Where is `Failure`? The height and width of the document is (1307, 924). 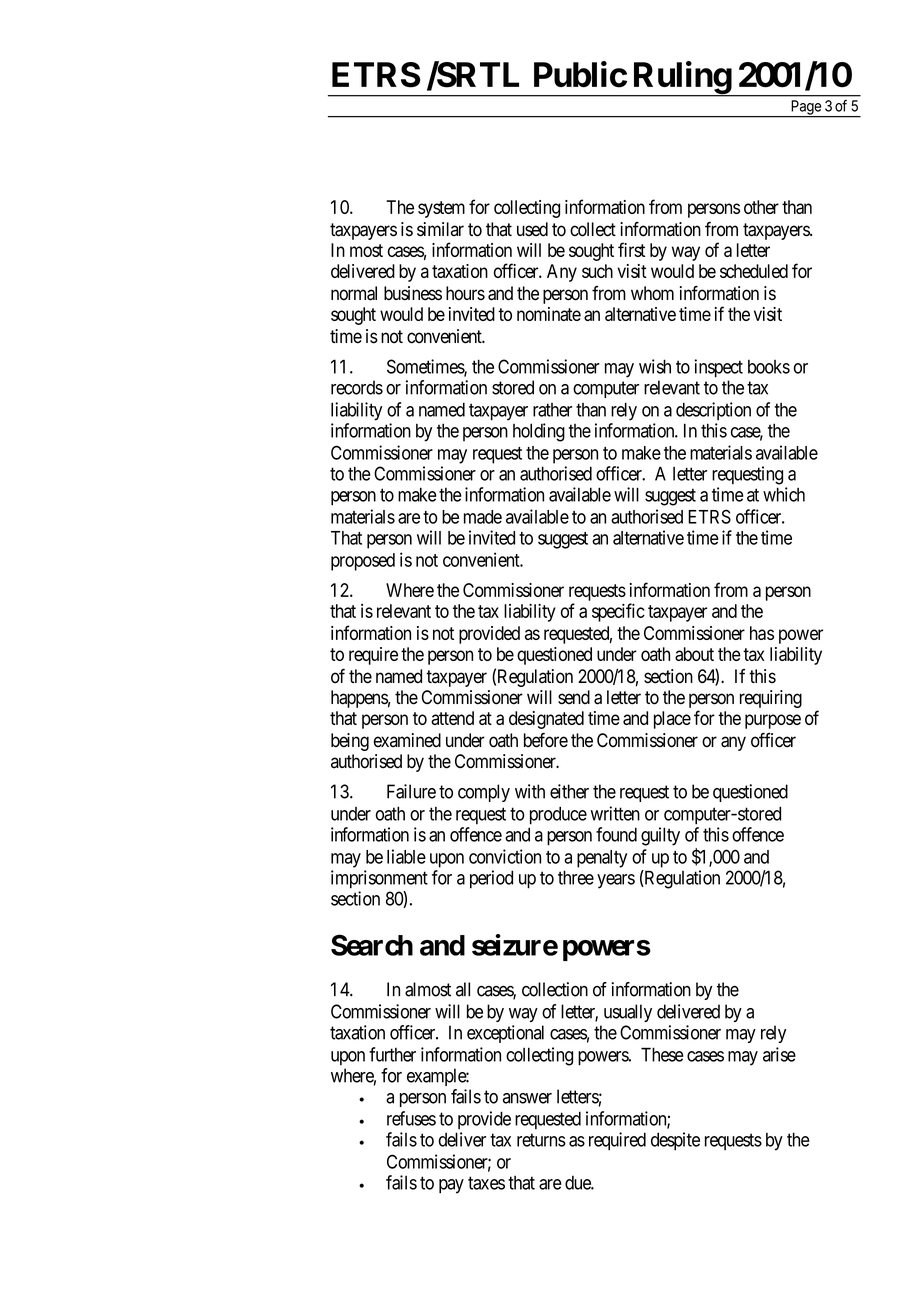
Failure is located at coordinates (411, 791).
